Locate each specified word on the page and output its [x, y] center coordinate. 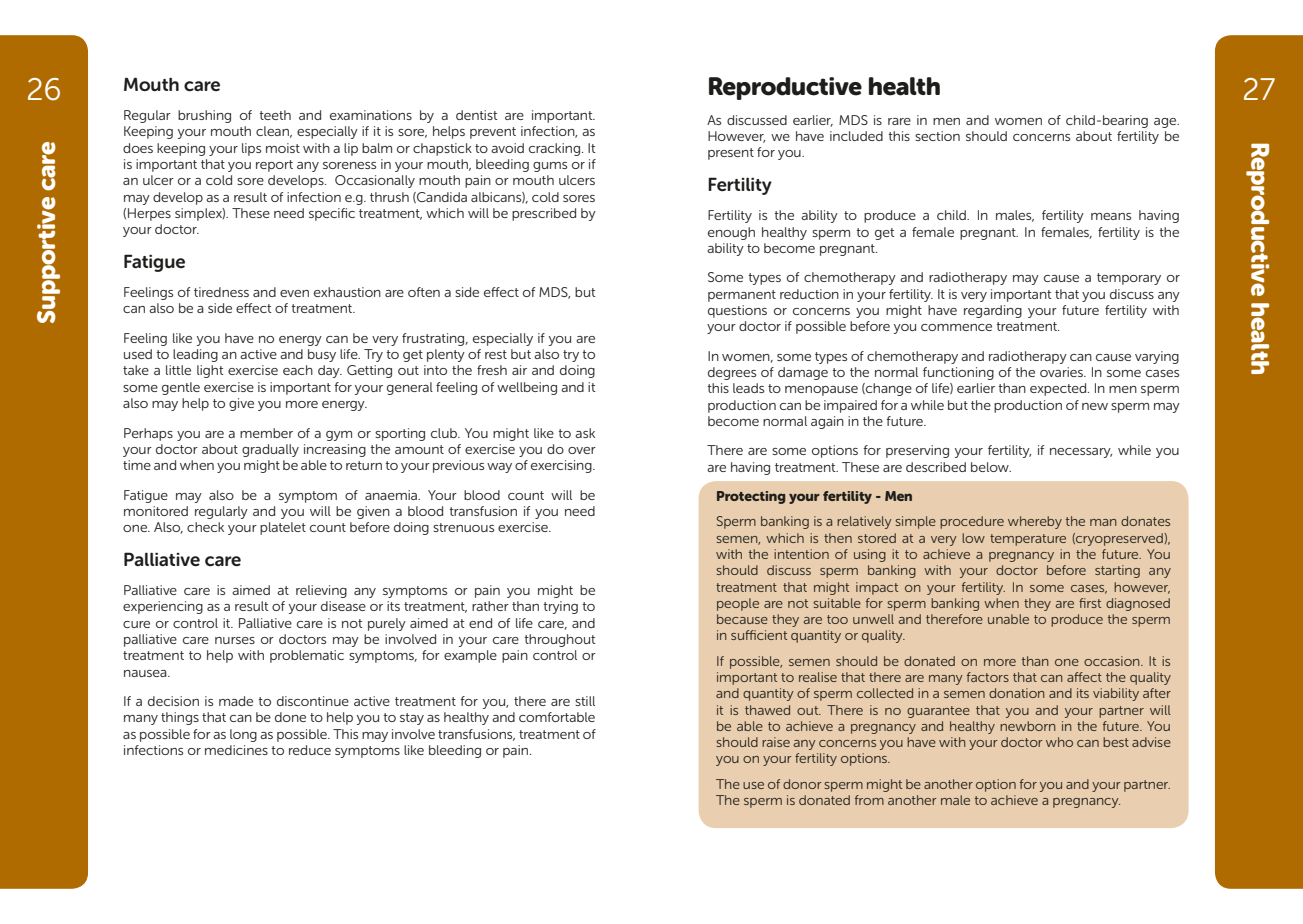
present [731, 154]
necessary [1081, 453]
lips [251, 149]
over [582, 450]
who [1059, 742]
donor [802, 784]
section [937, 136]
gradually [270, 450]
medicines [236, 750]
